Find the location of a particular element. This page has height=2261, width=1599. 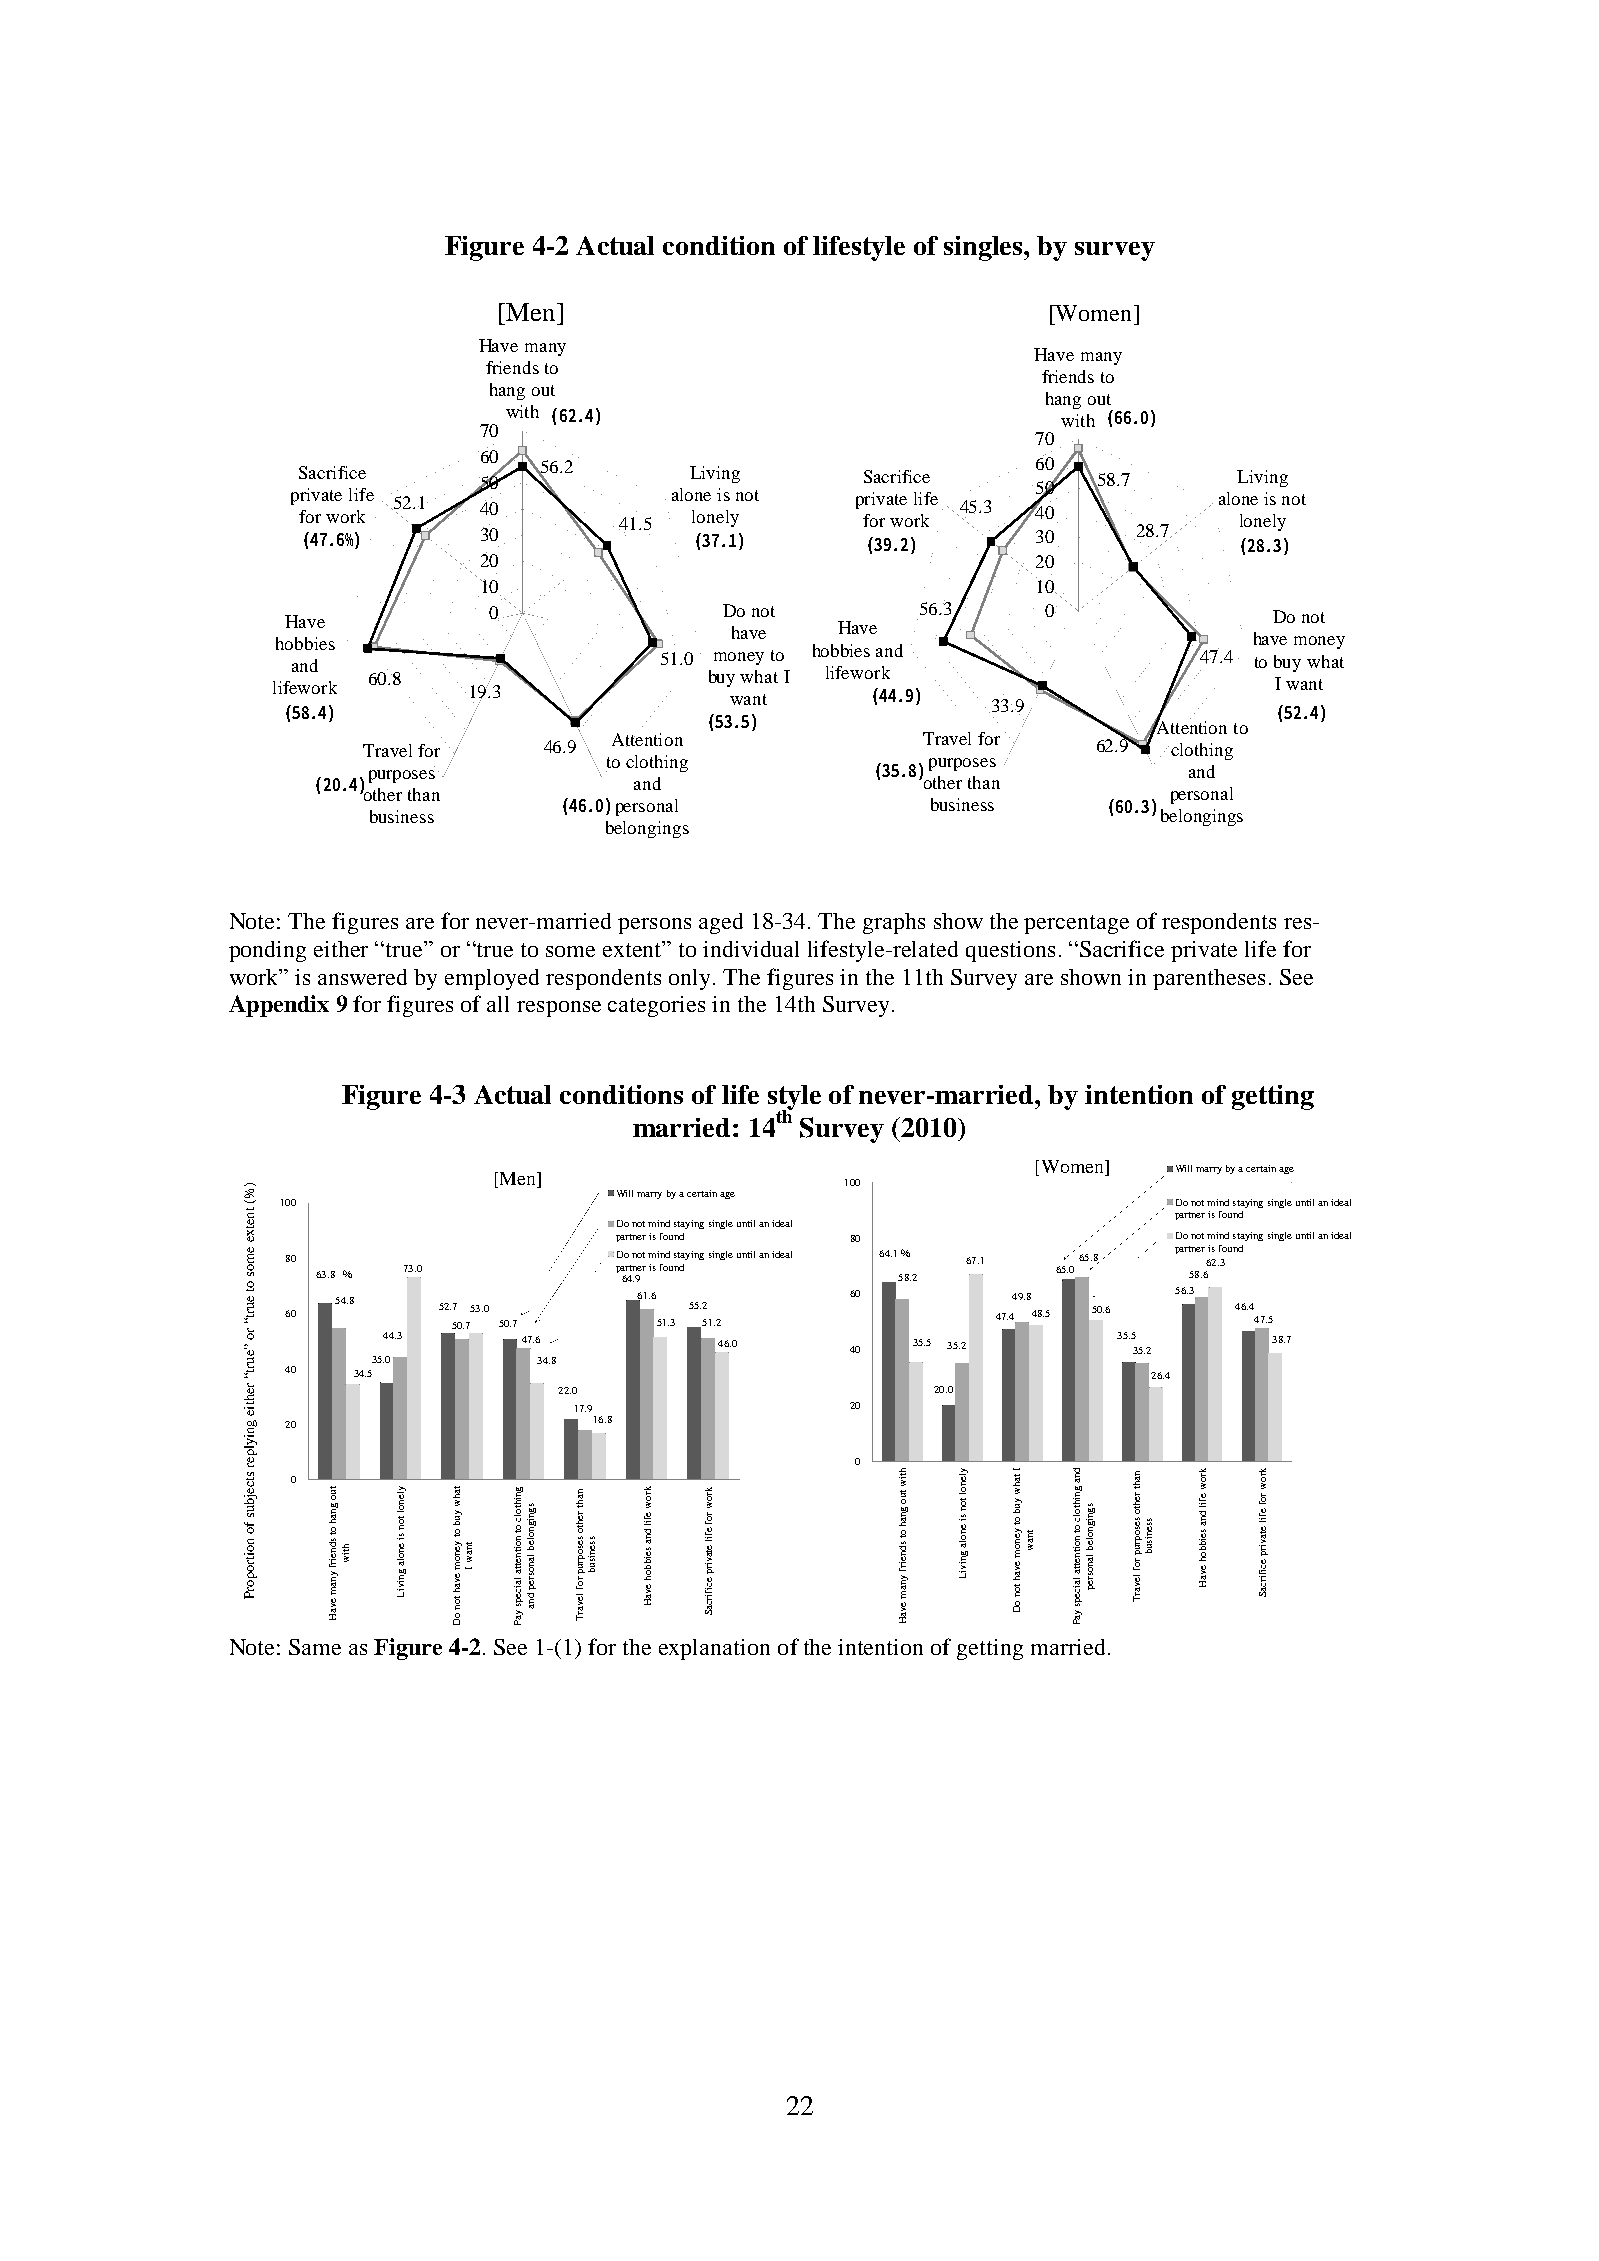

Same is located at coordinates (315, 1647).
